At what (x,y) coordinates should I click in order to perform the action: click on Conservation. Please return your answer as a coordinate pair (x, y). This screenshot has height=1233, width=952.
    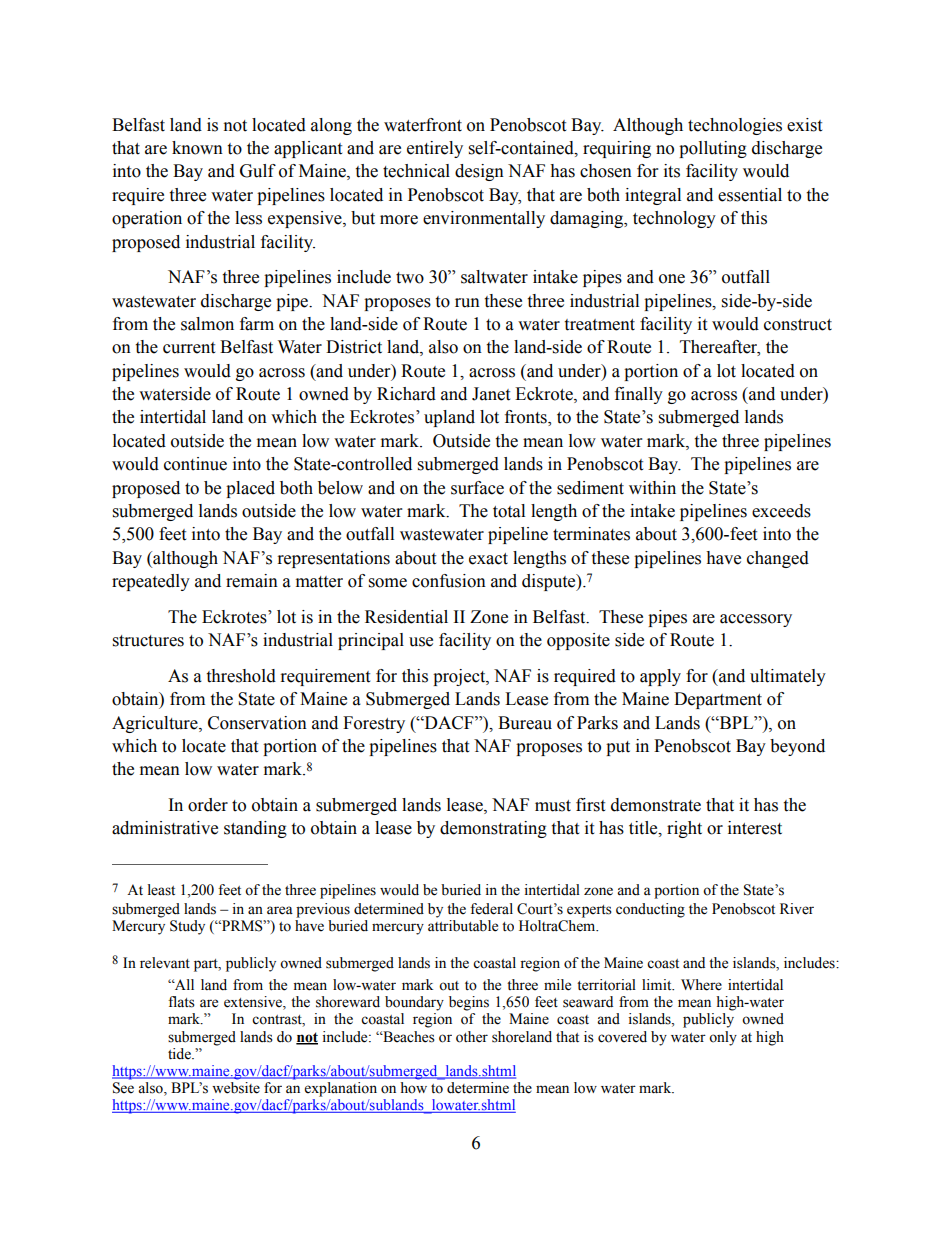
    Looking at the image, I should click on (257, 723).
